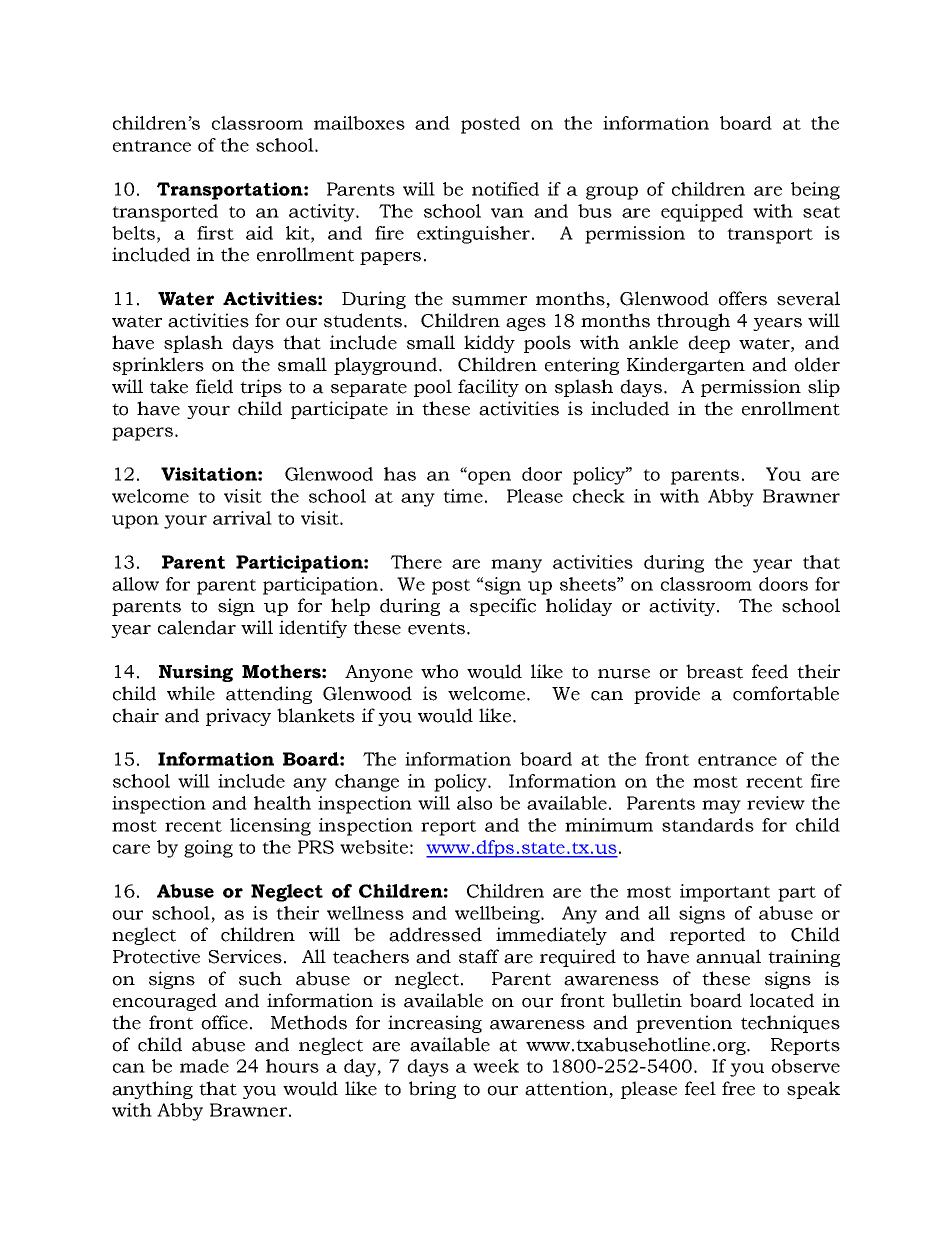  I want to click on check, so click(599, 496).
